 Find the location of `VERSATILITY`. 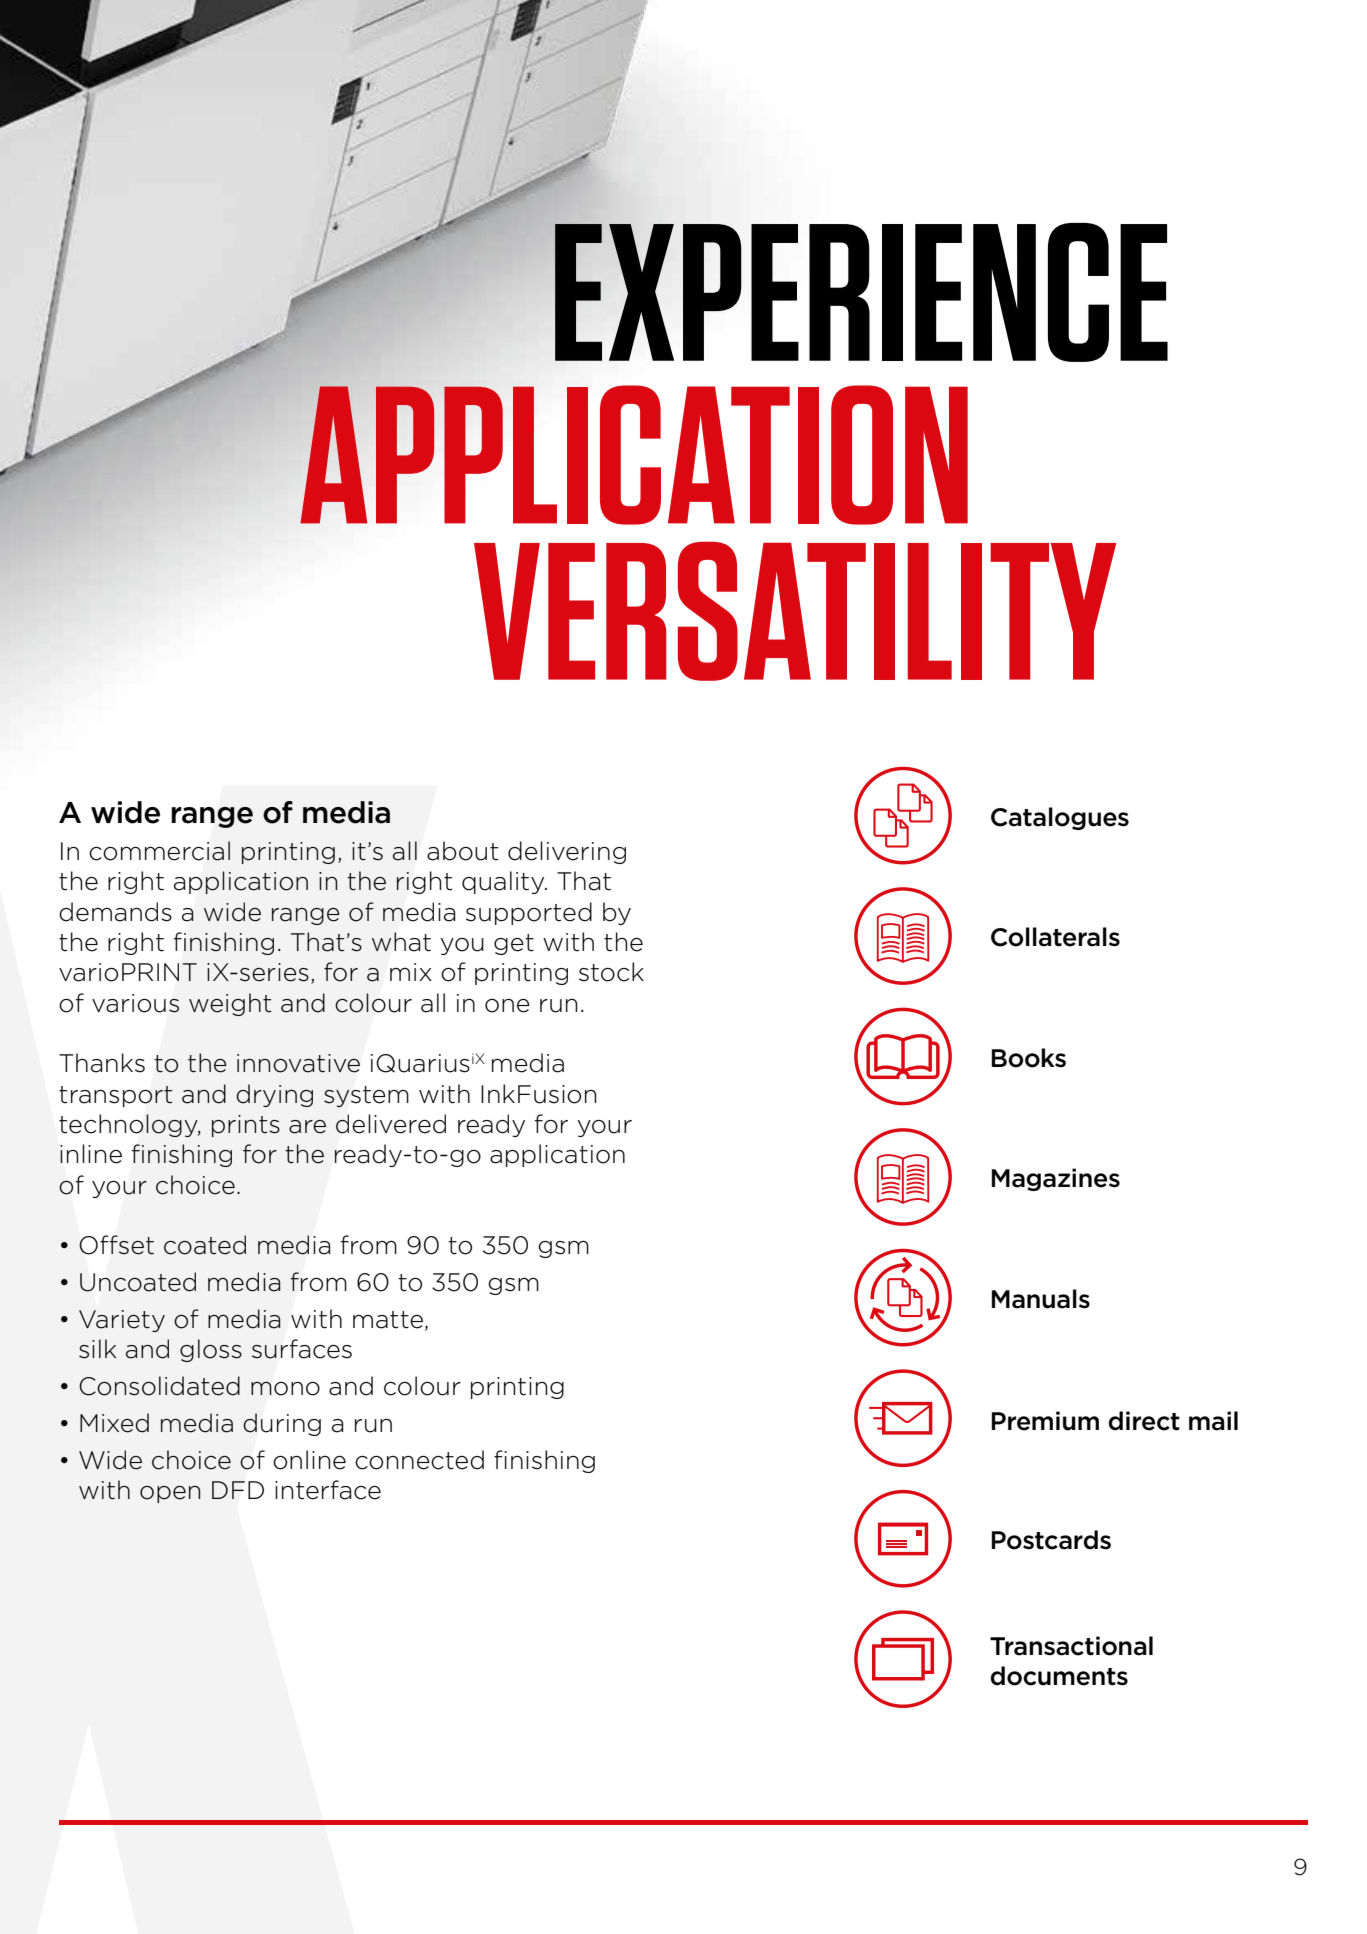

VERSATILITY is located at coordinates (795, 611).
